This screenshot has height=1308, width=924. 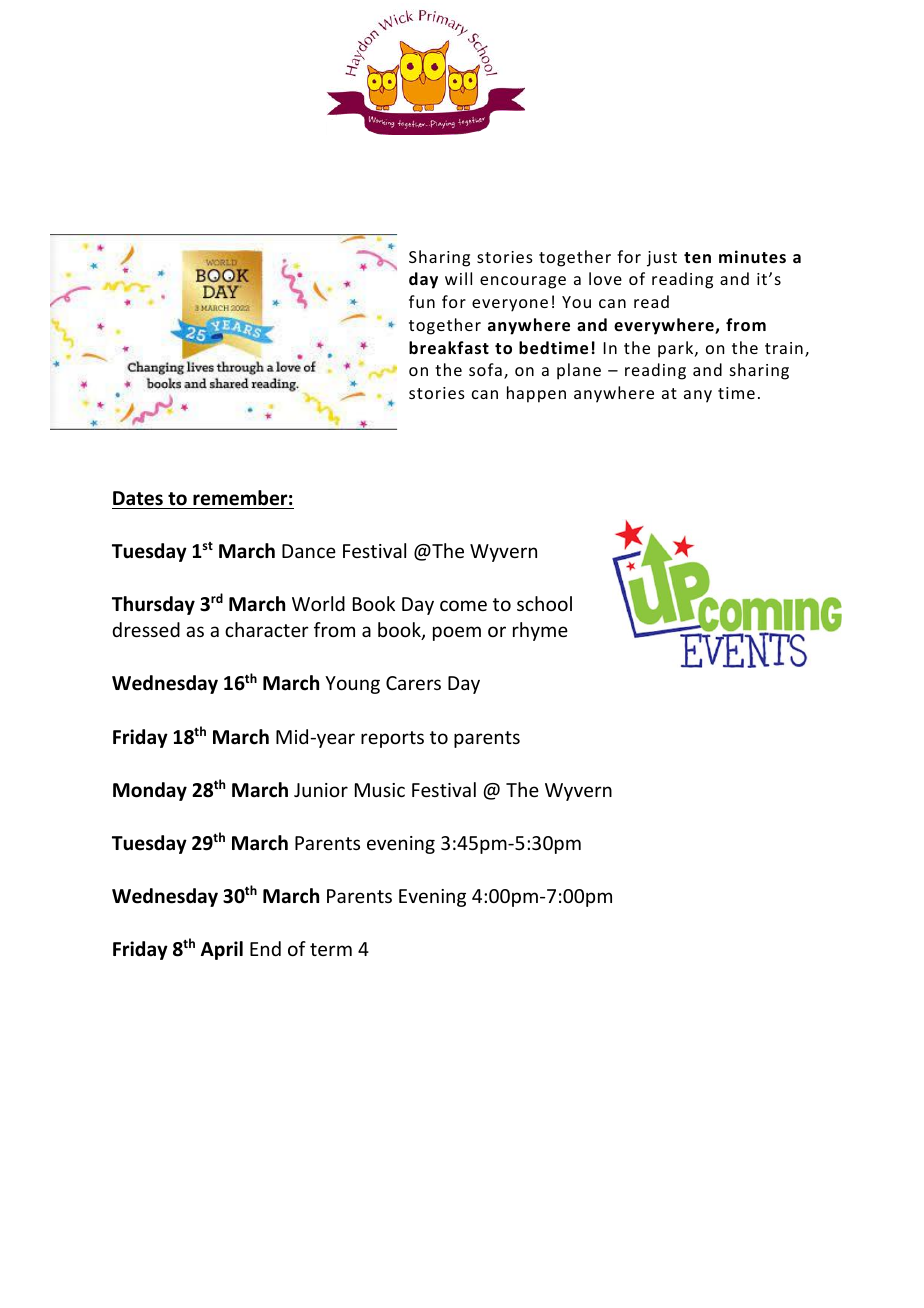 I want to click on Dates, so click(x=138, y=498).
